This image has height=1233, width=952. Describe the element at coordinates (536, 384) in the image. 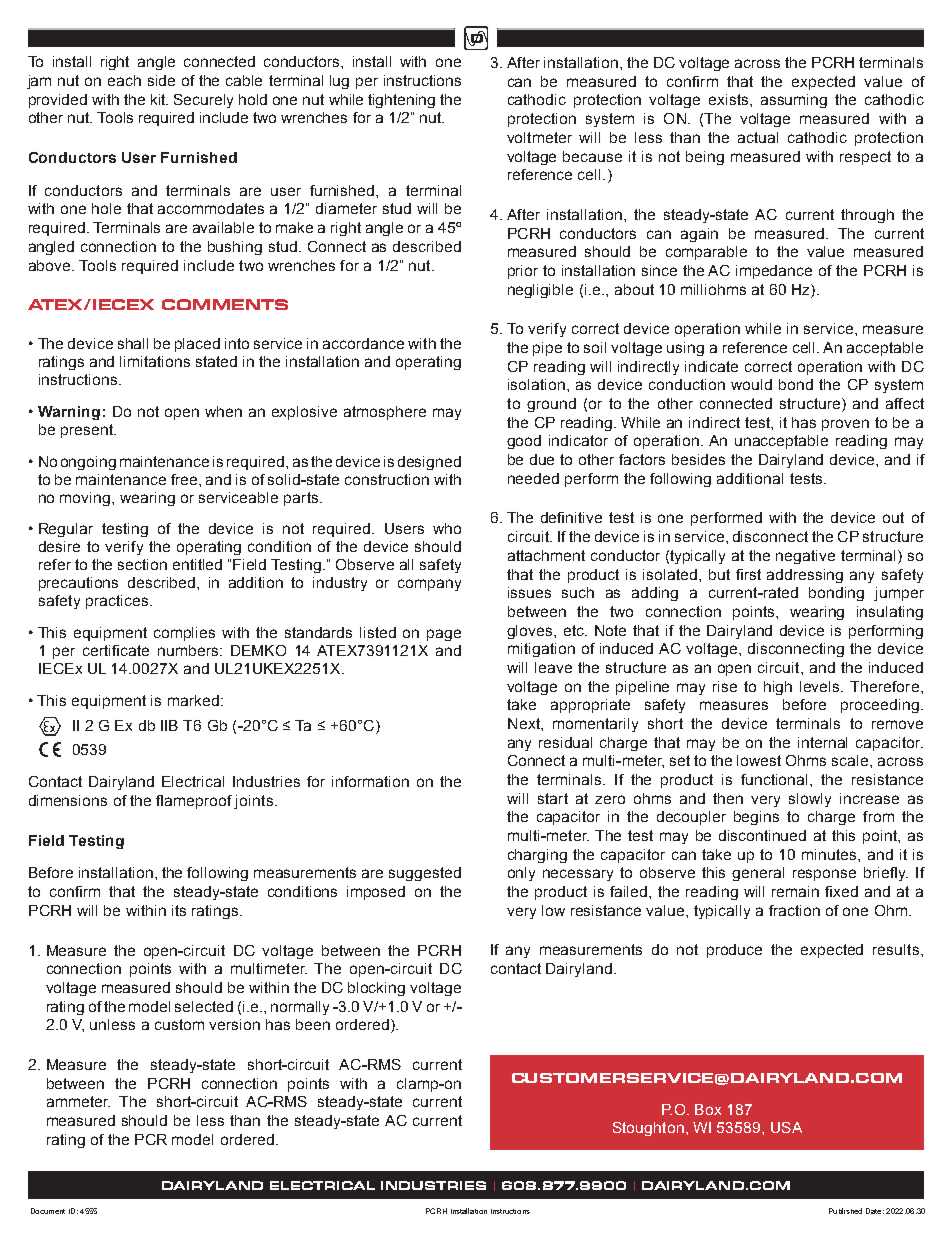

I see `isolation` at that location.
